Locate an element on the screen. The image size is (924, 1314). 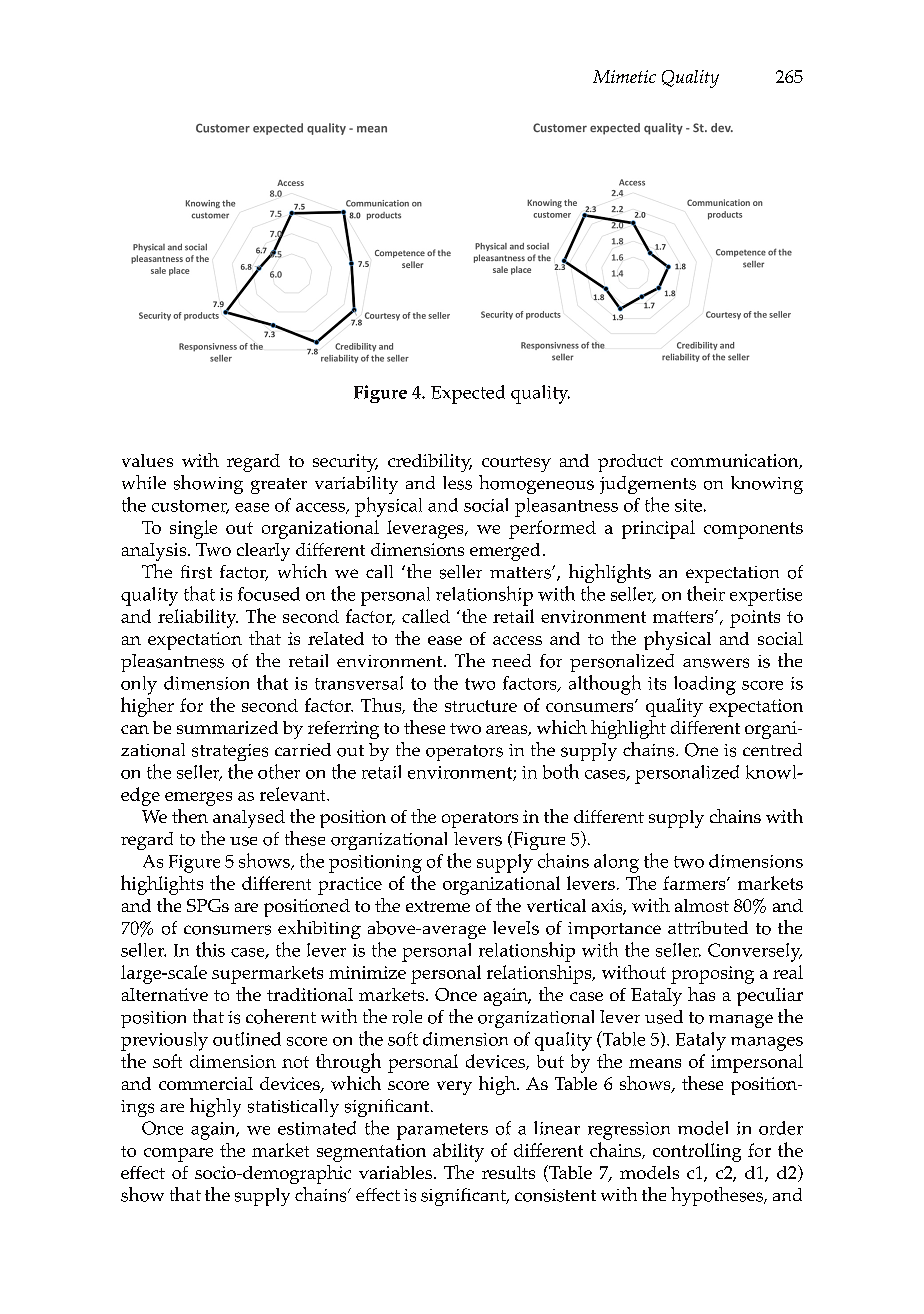
Mimetic is located at coordinates (624, 76).
